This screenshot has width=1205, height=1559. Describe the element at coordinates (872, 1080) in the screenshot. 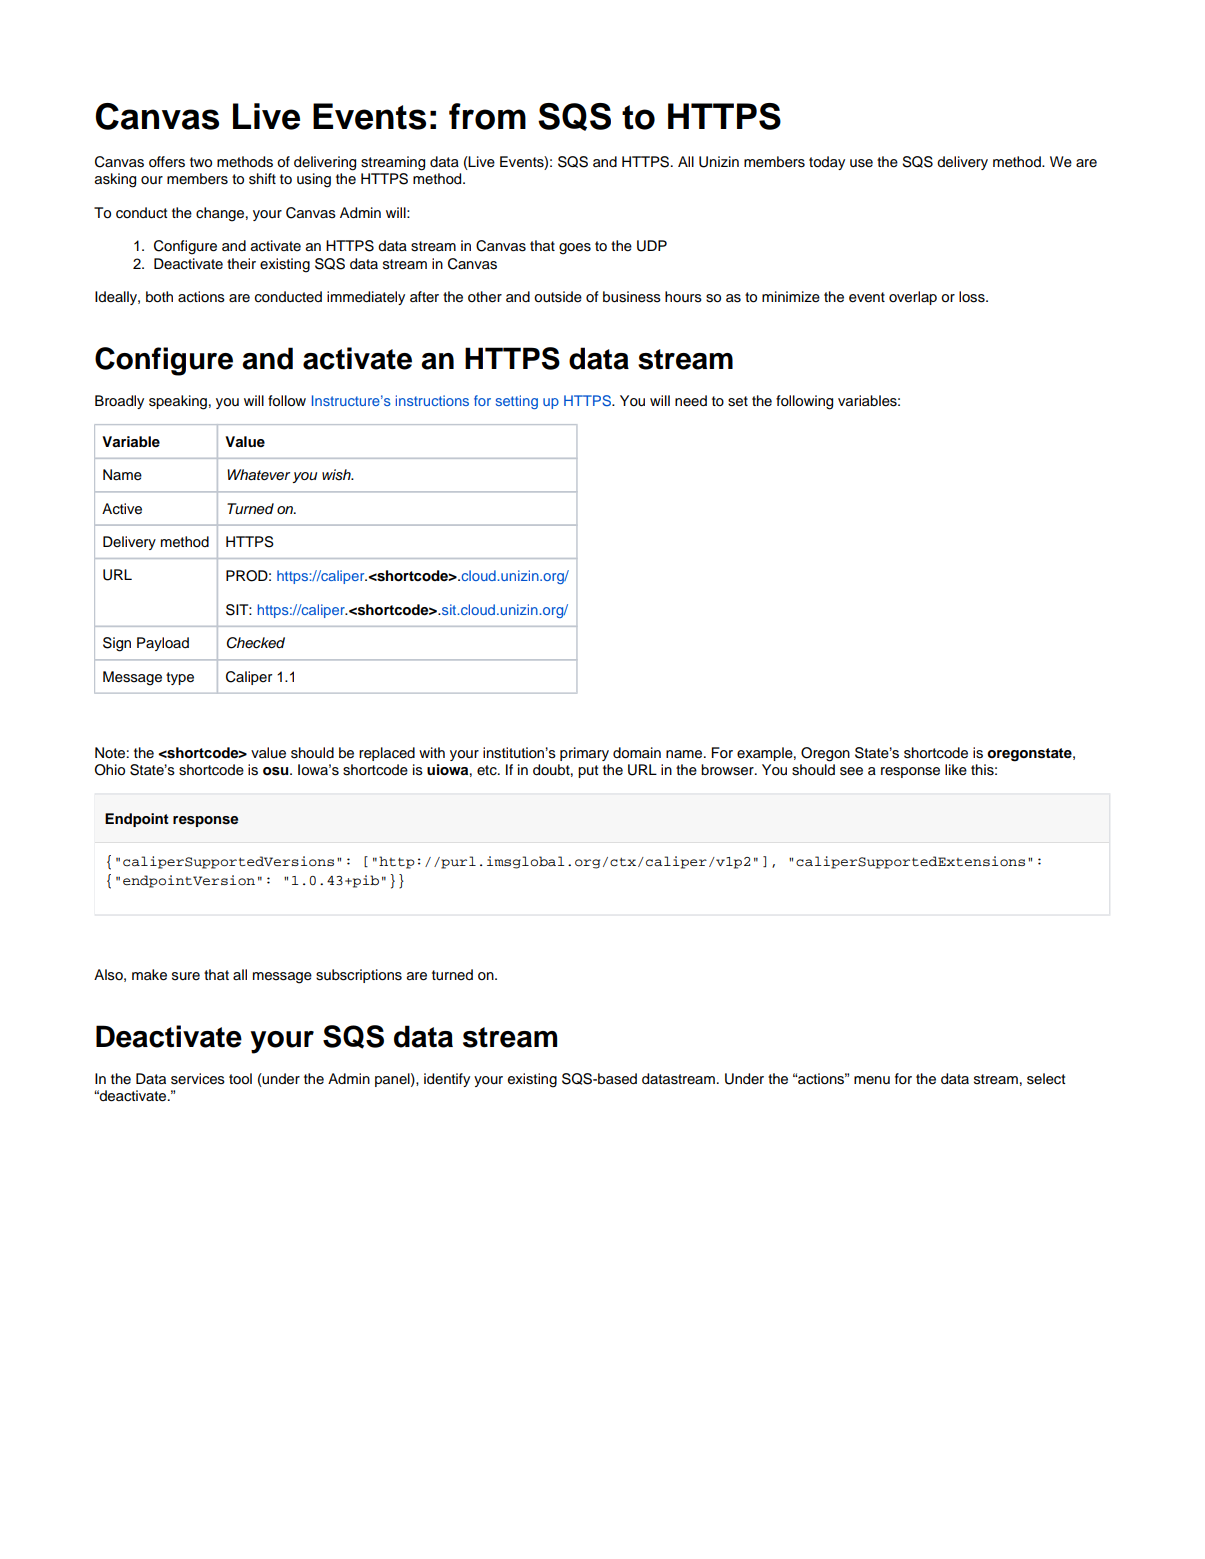

I see `menu` at that location.
